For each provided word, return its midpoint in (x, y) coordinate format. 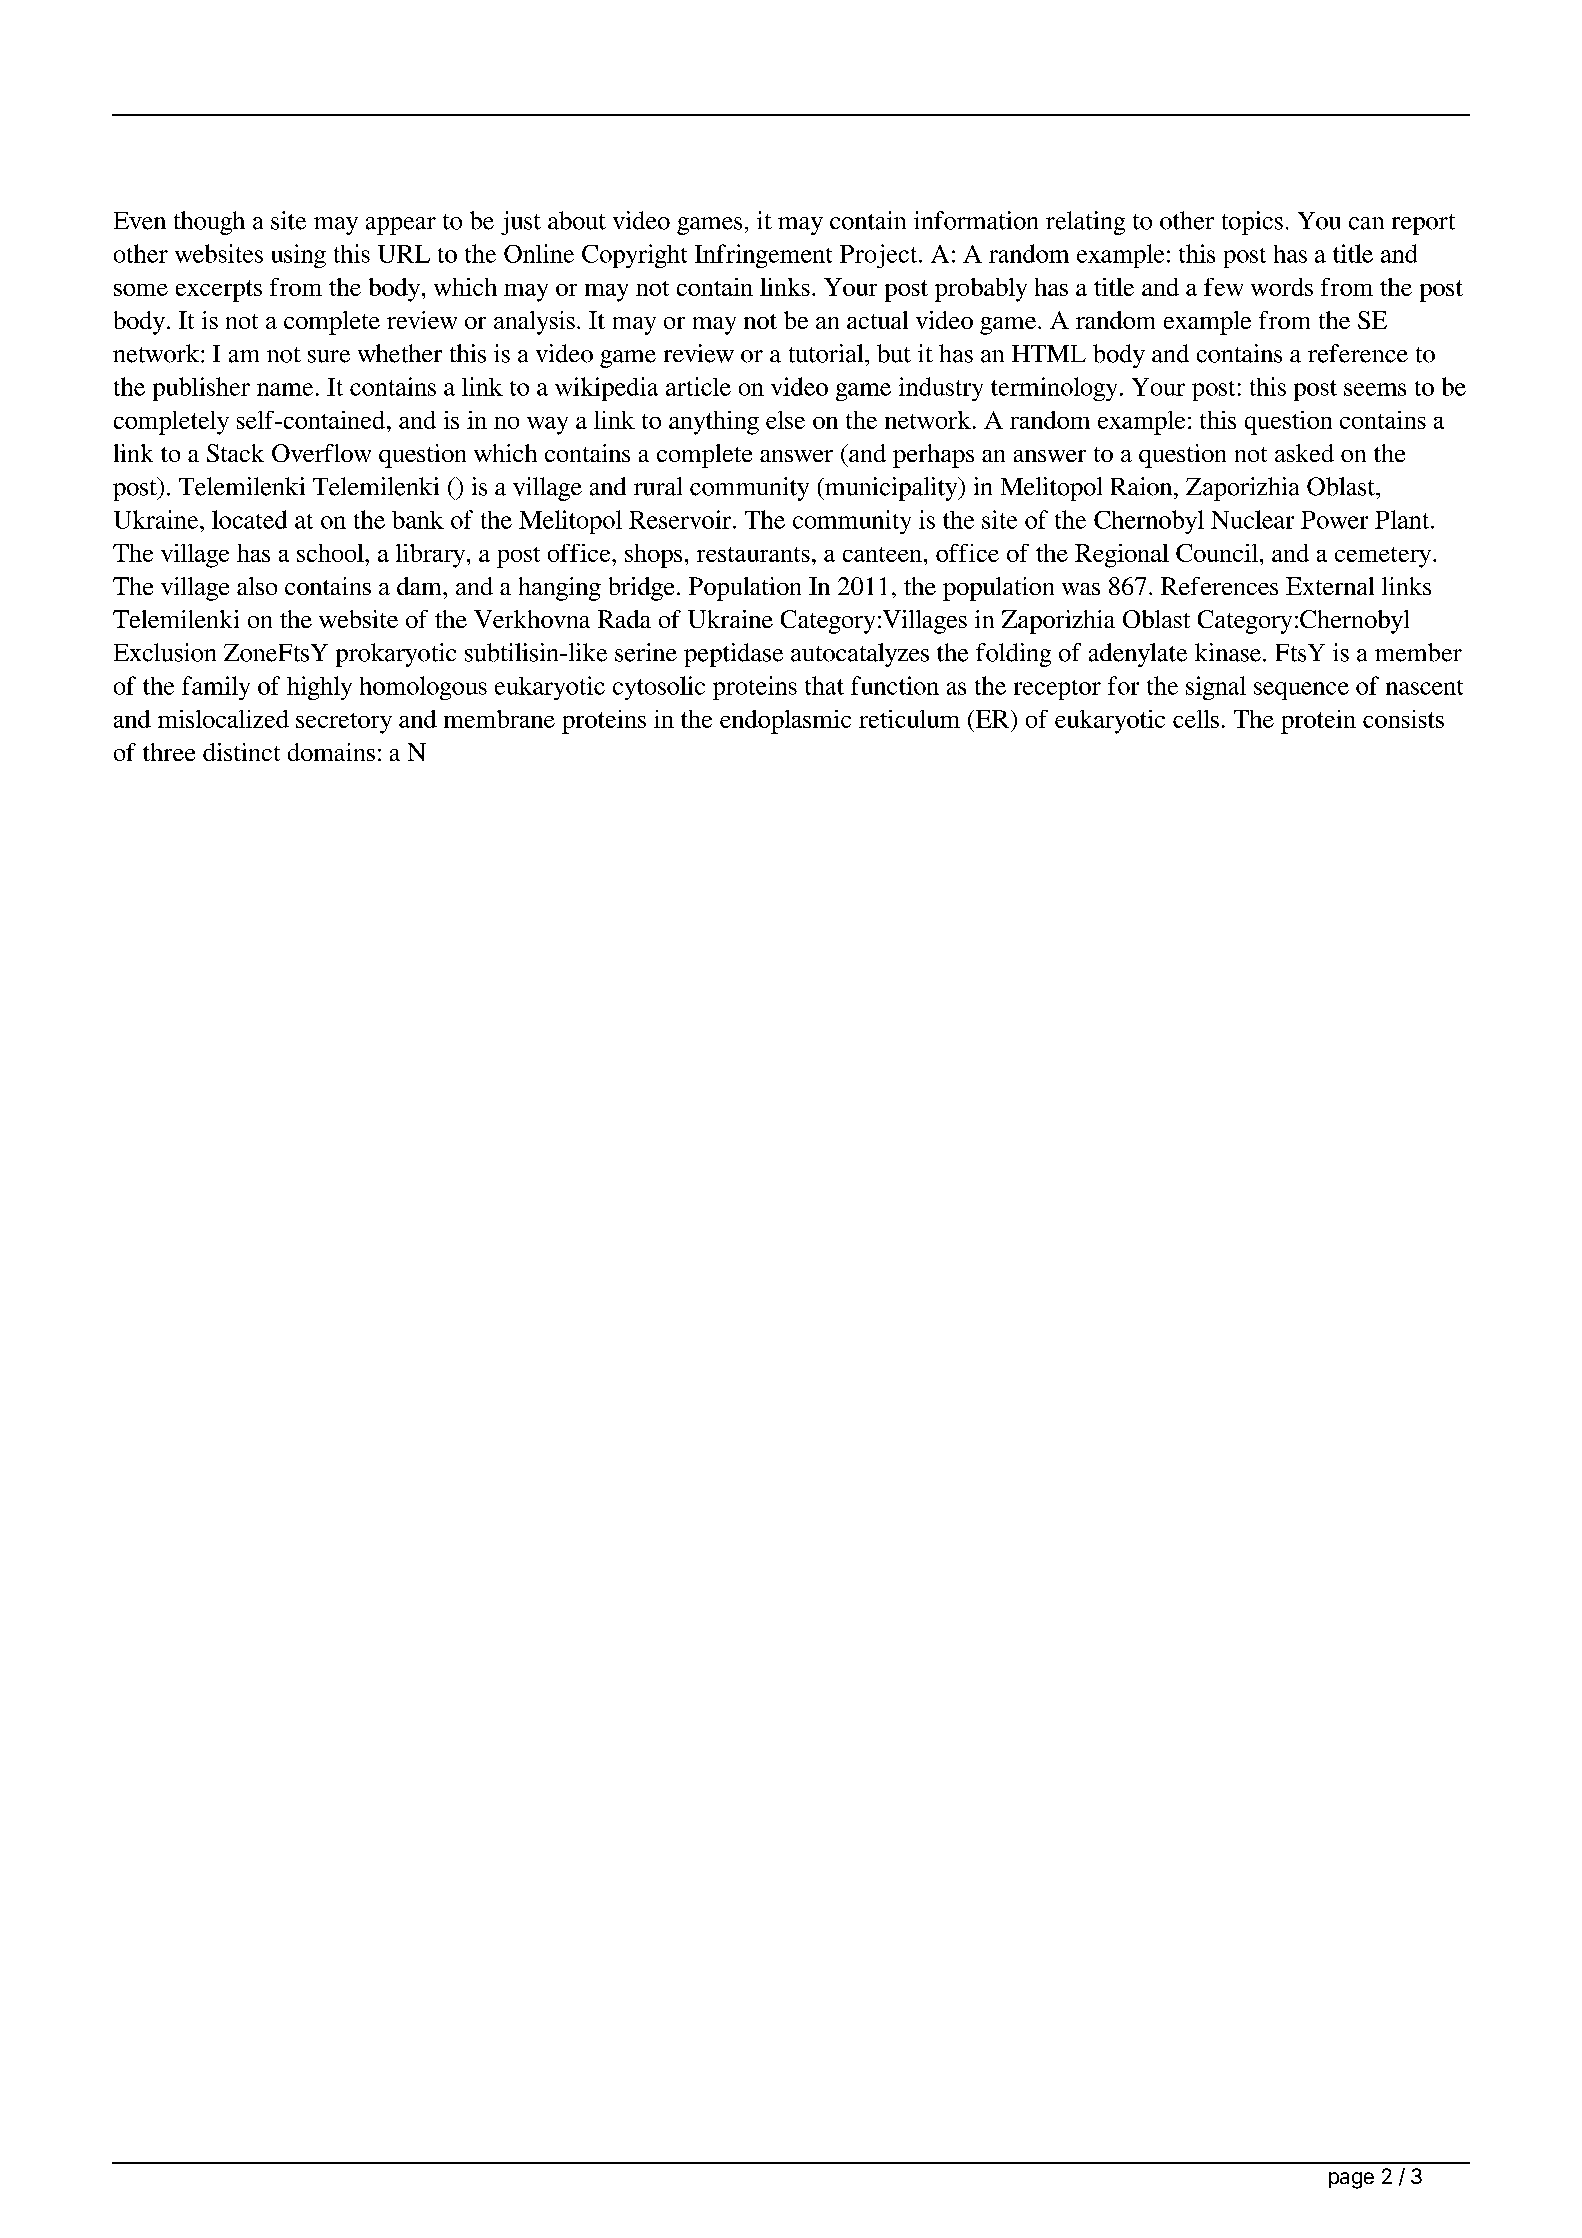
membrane (499, 719)
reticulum (909, 719)
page (1351, 2180)
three (169, 752)
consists (1403, 719)
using (299, 256)
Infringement (763, 256)
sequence (1301, 691)
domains (331, 752)
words (1282, 287)
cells (1196, 719)
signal (1216, 688)
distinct (241, 752)
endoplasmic (785, 722)
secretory (344, 723)
